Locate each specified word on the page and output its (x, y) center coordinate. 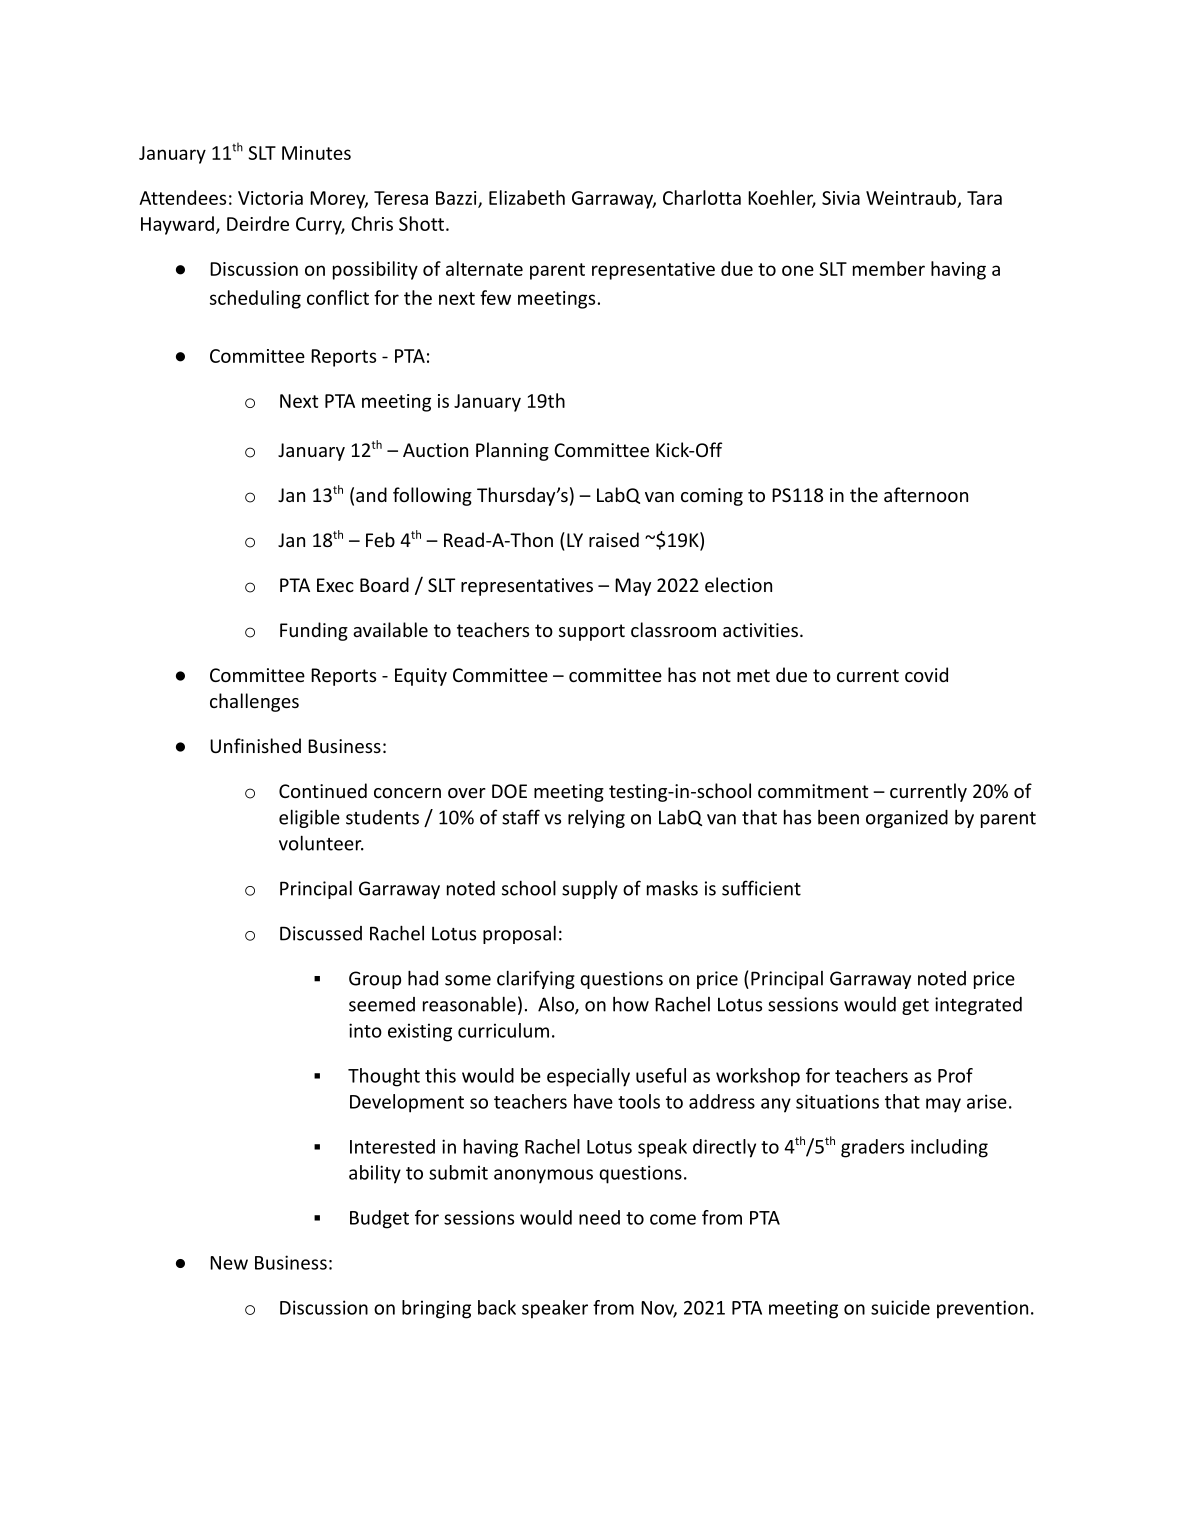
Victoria (270, 198)
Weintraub (912, 198)
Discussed (321, 933)
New (229, 1263)
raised (614, 539)
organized (907, 819)
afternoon (926, 494)
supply (590, 890)
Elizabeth (527, 197)
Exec (335, 585)
